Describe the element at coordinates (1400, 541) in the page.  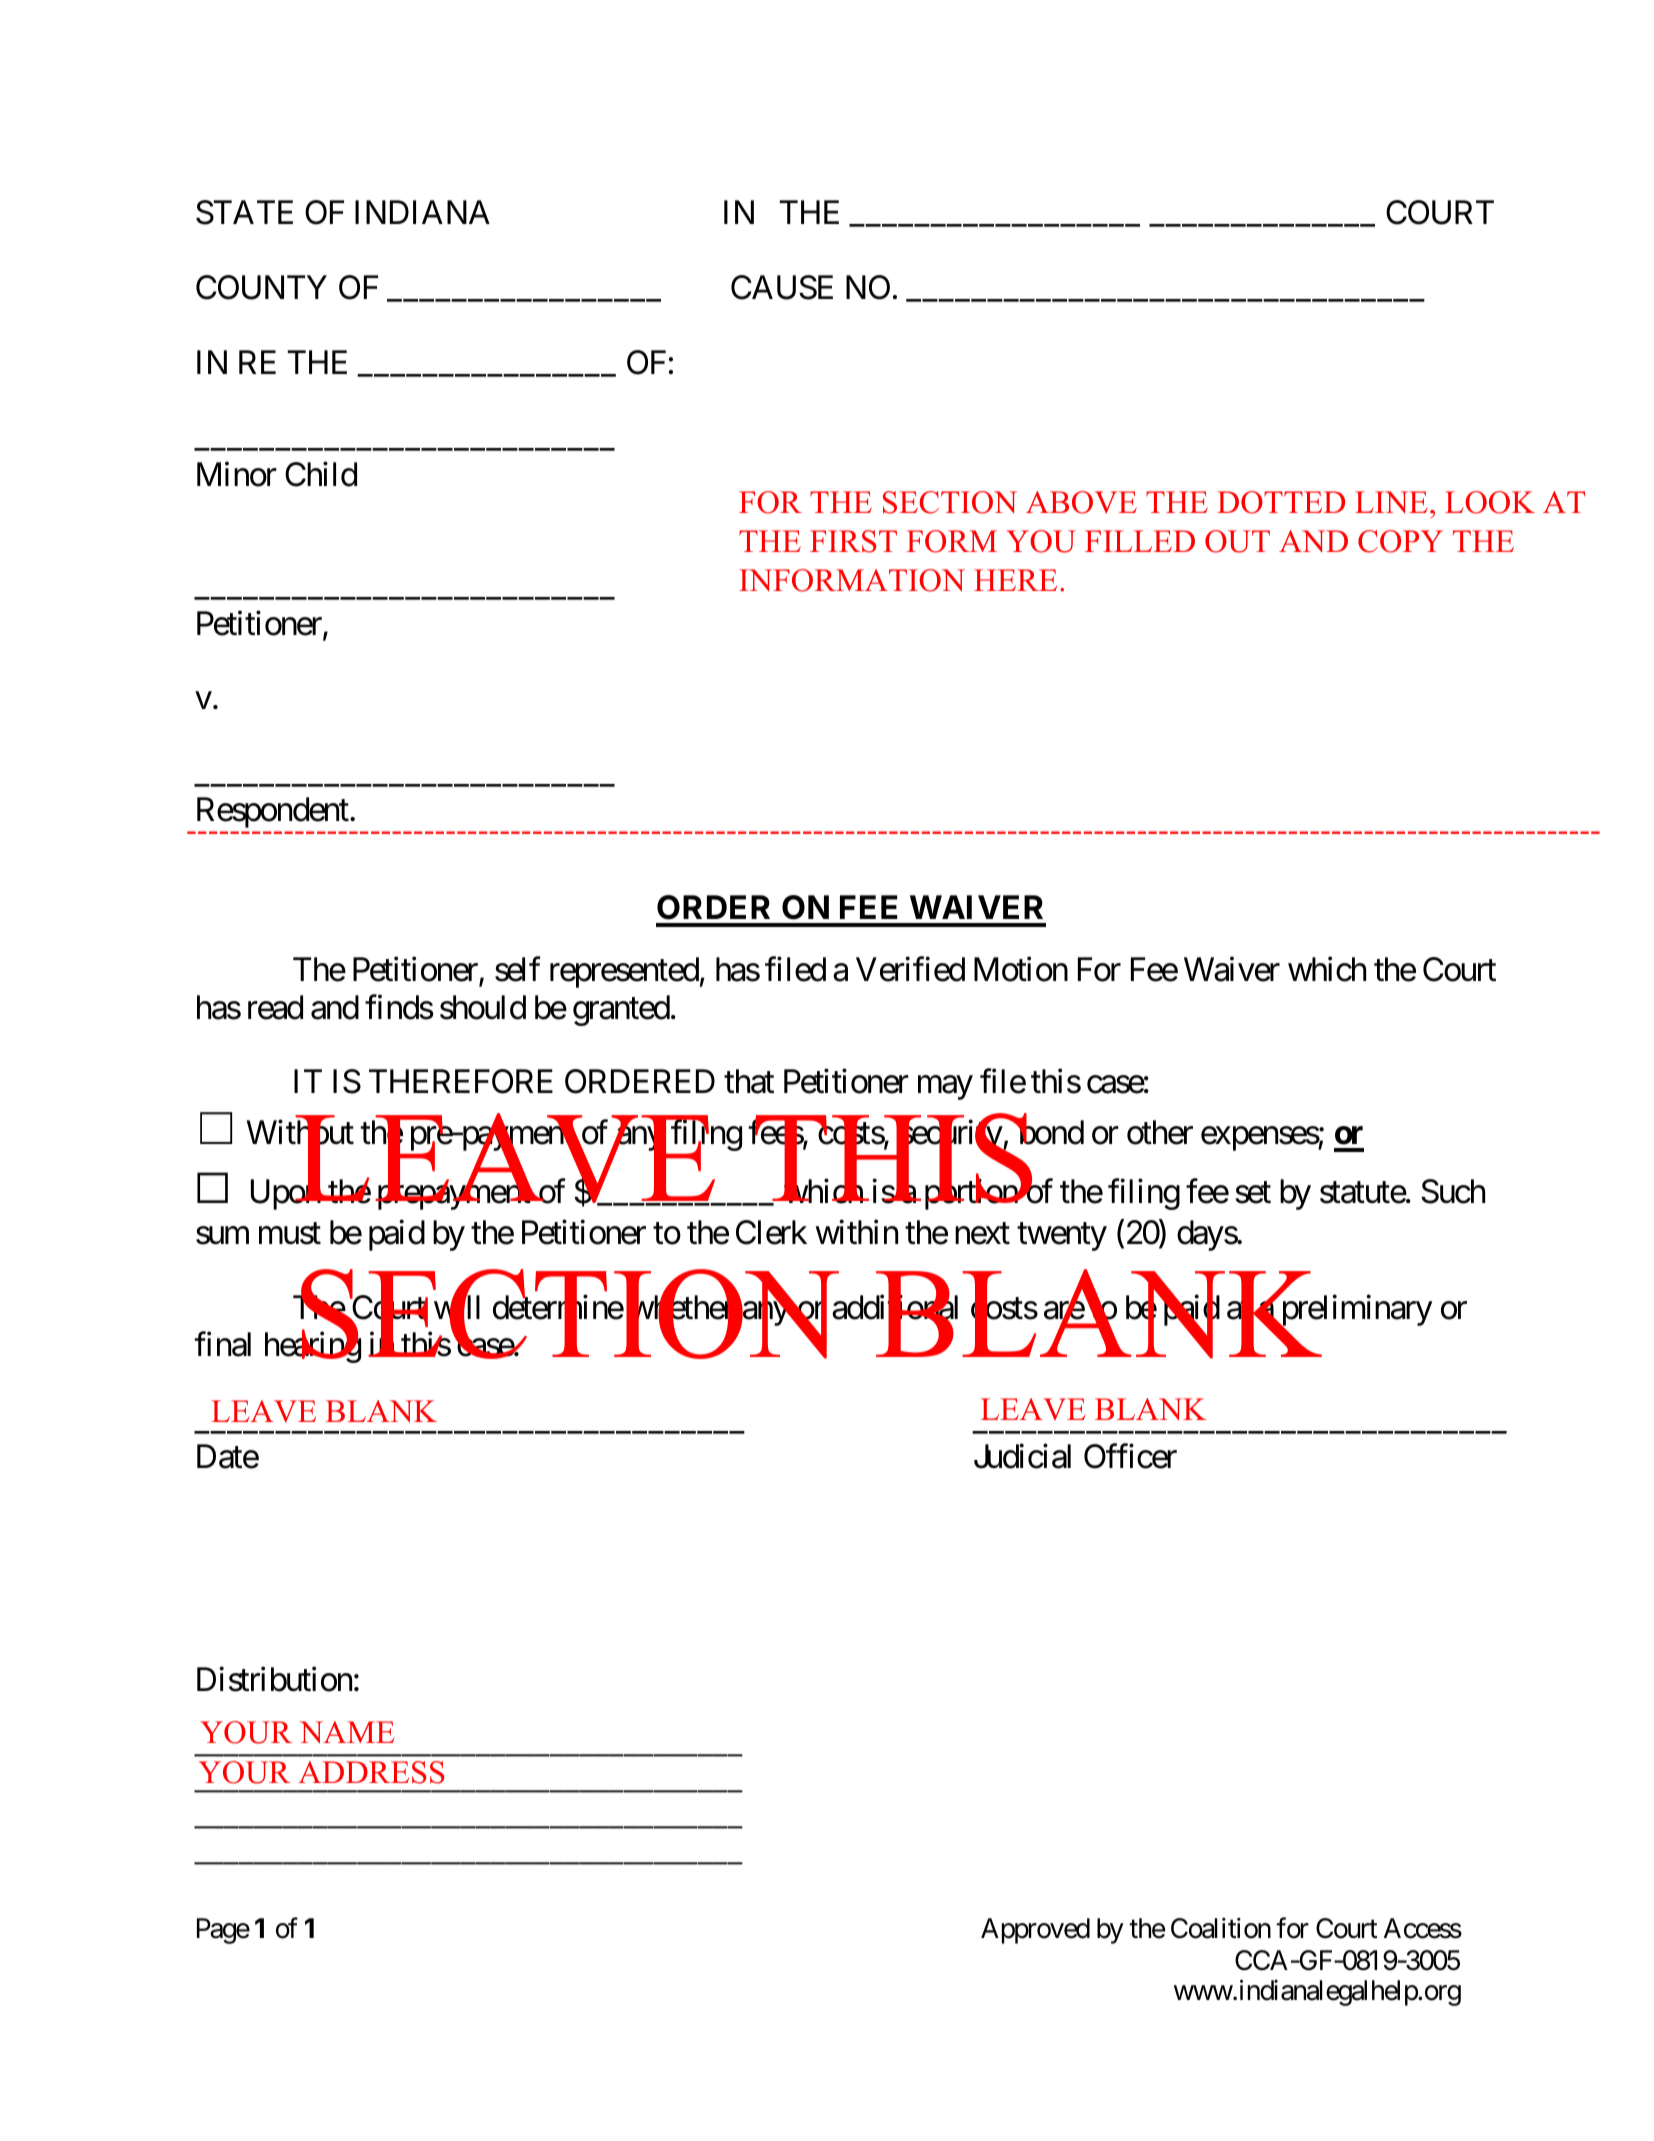
I see `COPY` at that location.
